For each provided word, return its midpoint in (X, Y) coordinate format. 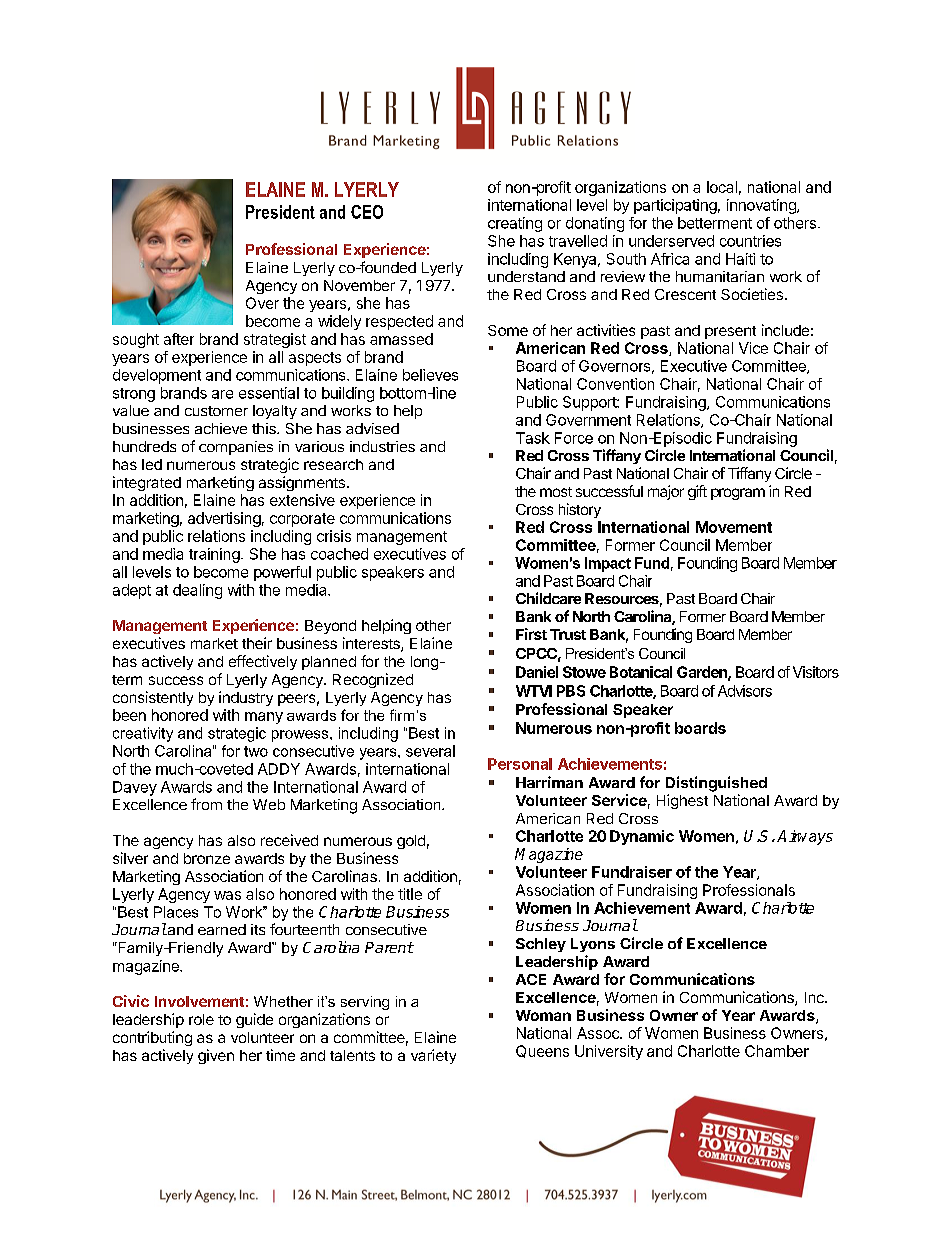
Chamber (777, 1051)
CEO (367, 212)
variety (433, 1056)
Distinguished (716, 784)
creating (515, 224)
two (256, 751)
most (556, 492)
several (430, 751)
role (201, 1019)
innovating (762, 206)
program (738, 494)
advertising (224, 519)
